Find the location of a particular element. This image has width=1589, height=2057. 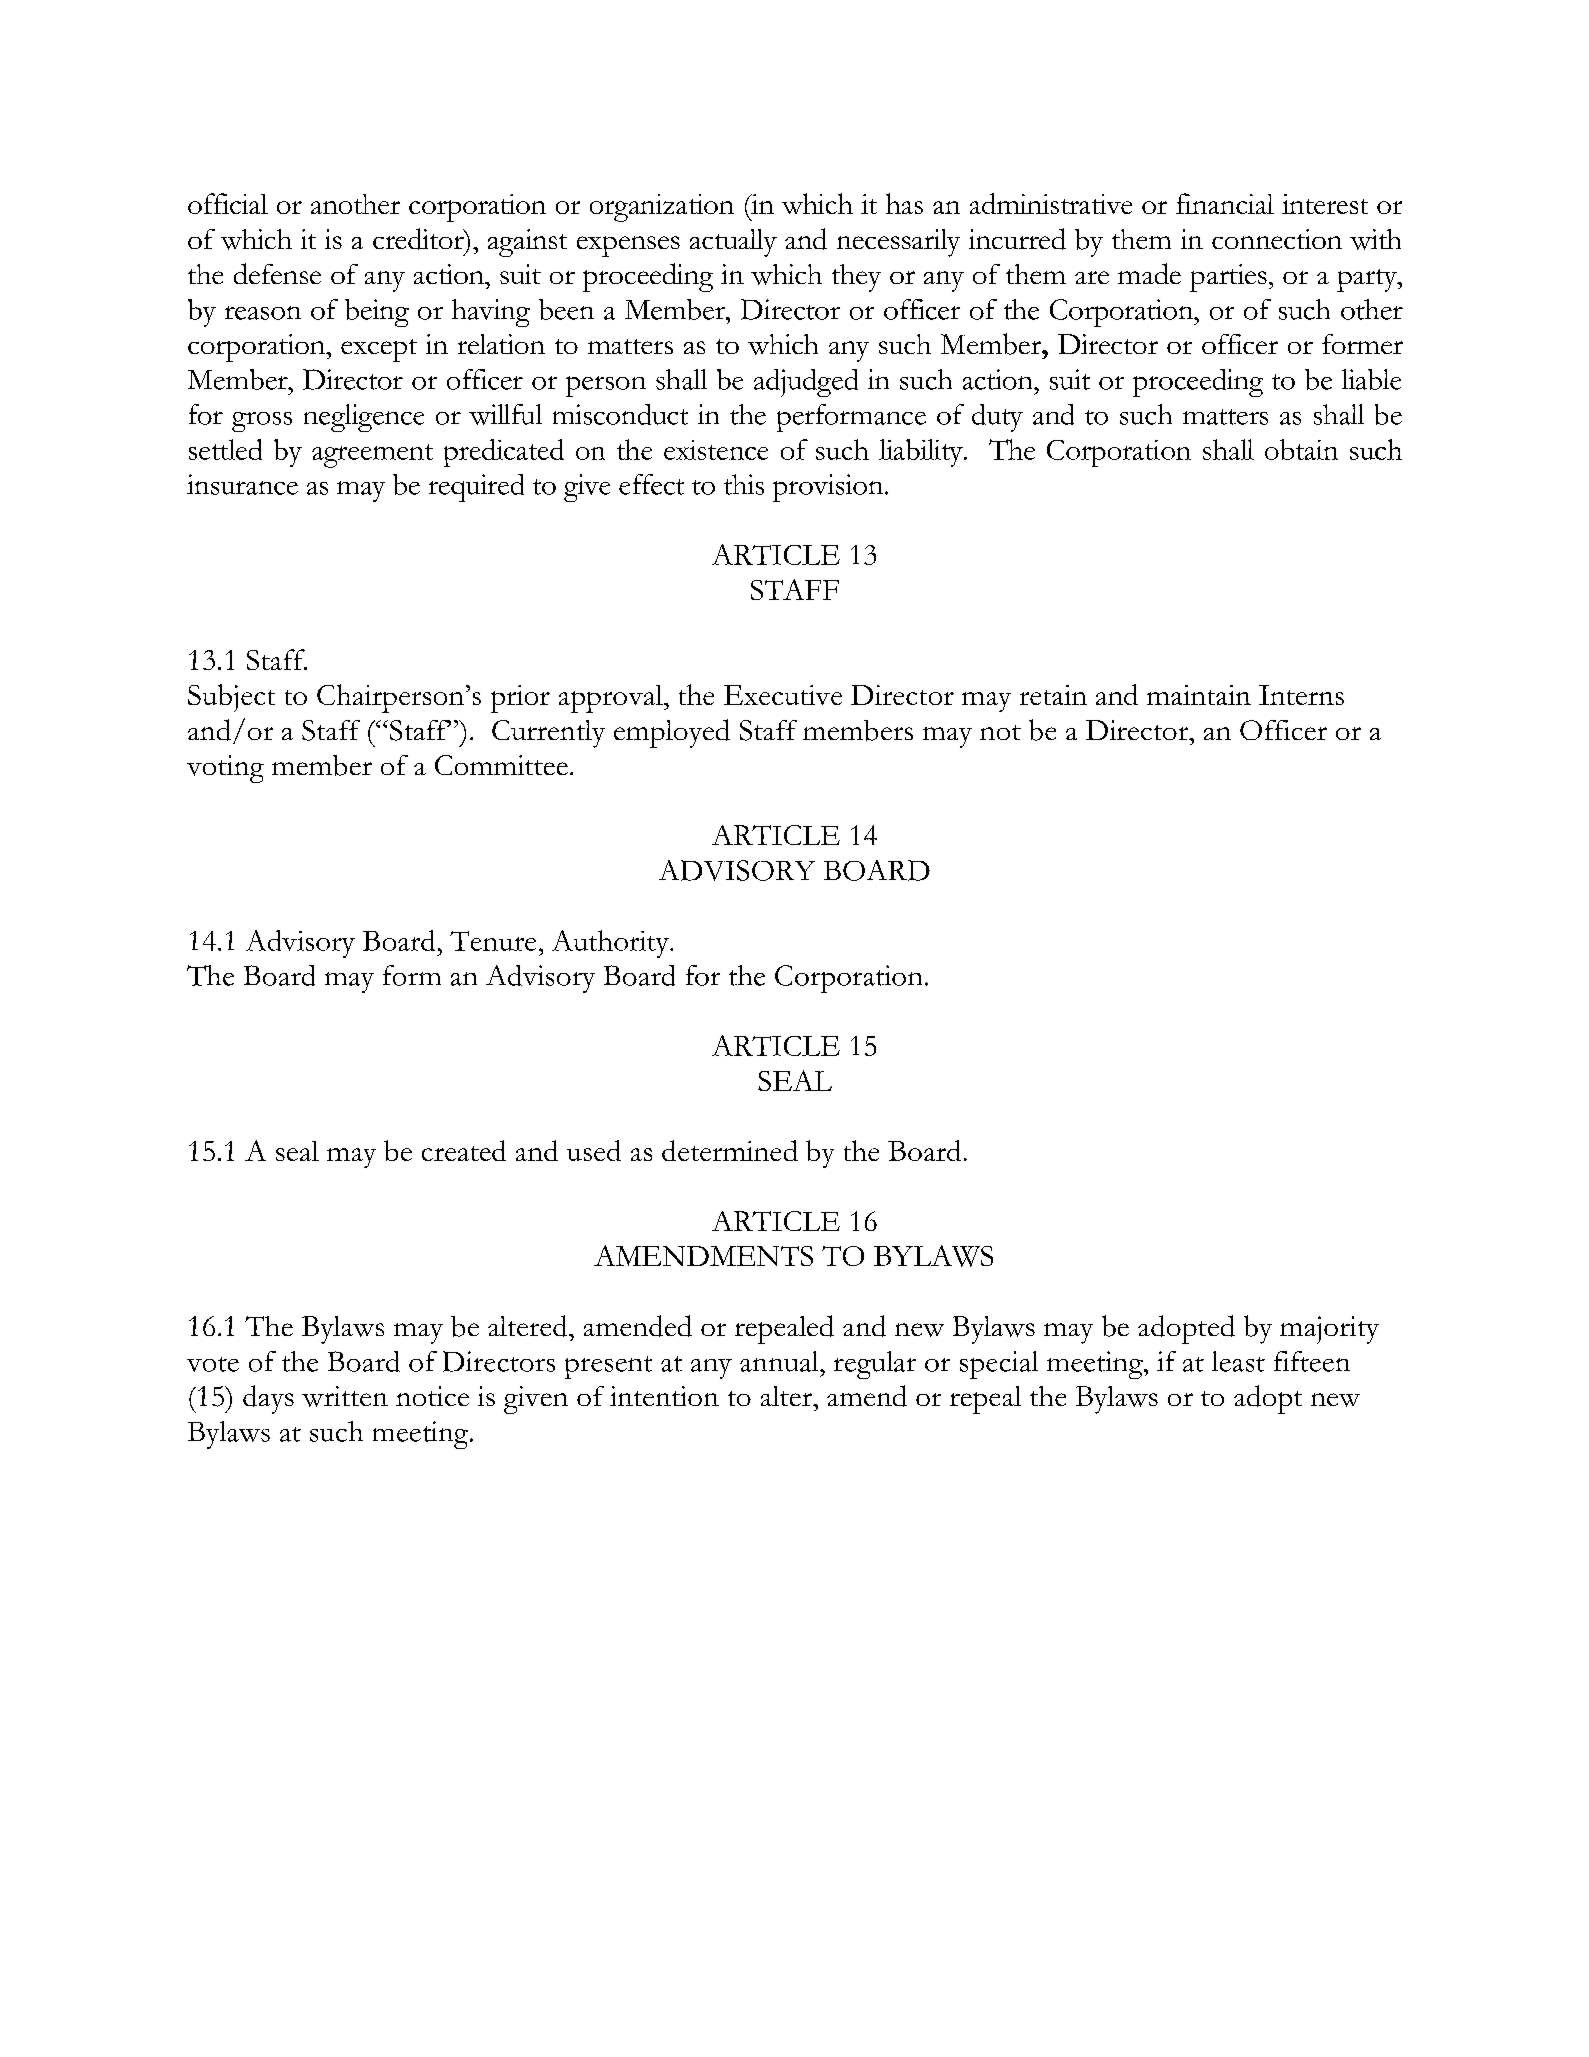

actually is located at coordinates (733, 243).
